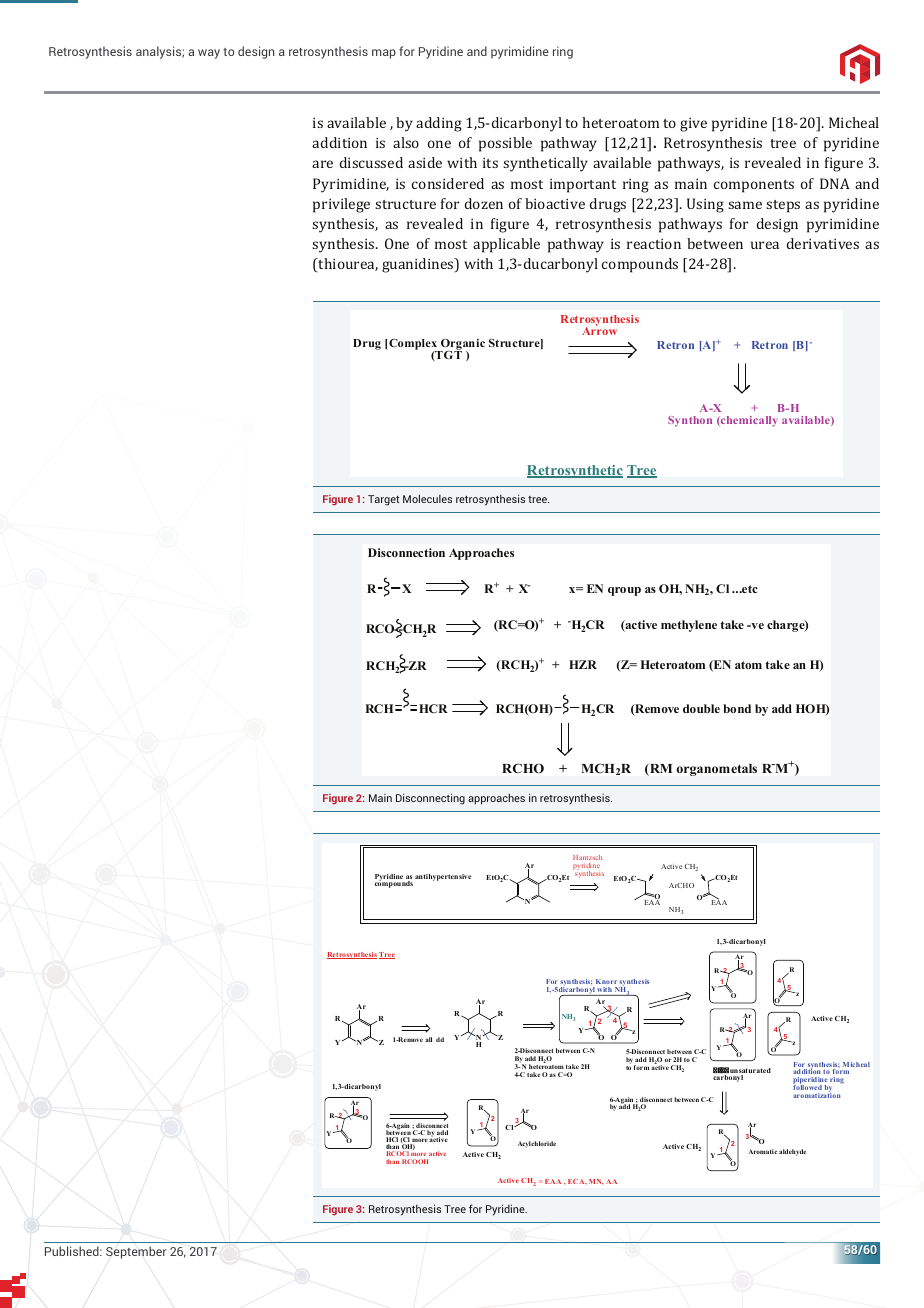 This page has height=1308, width=924. Describe the element at coordinates (322, 164) in the page. I see `are` at that location.
